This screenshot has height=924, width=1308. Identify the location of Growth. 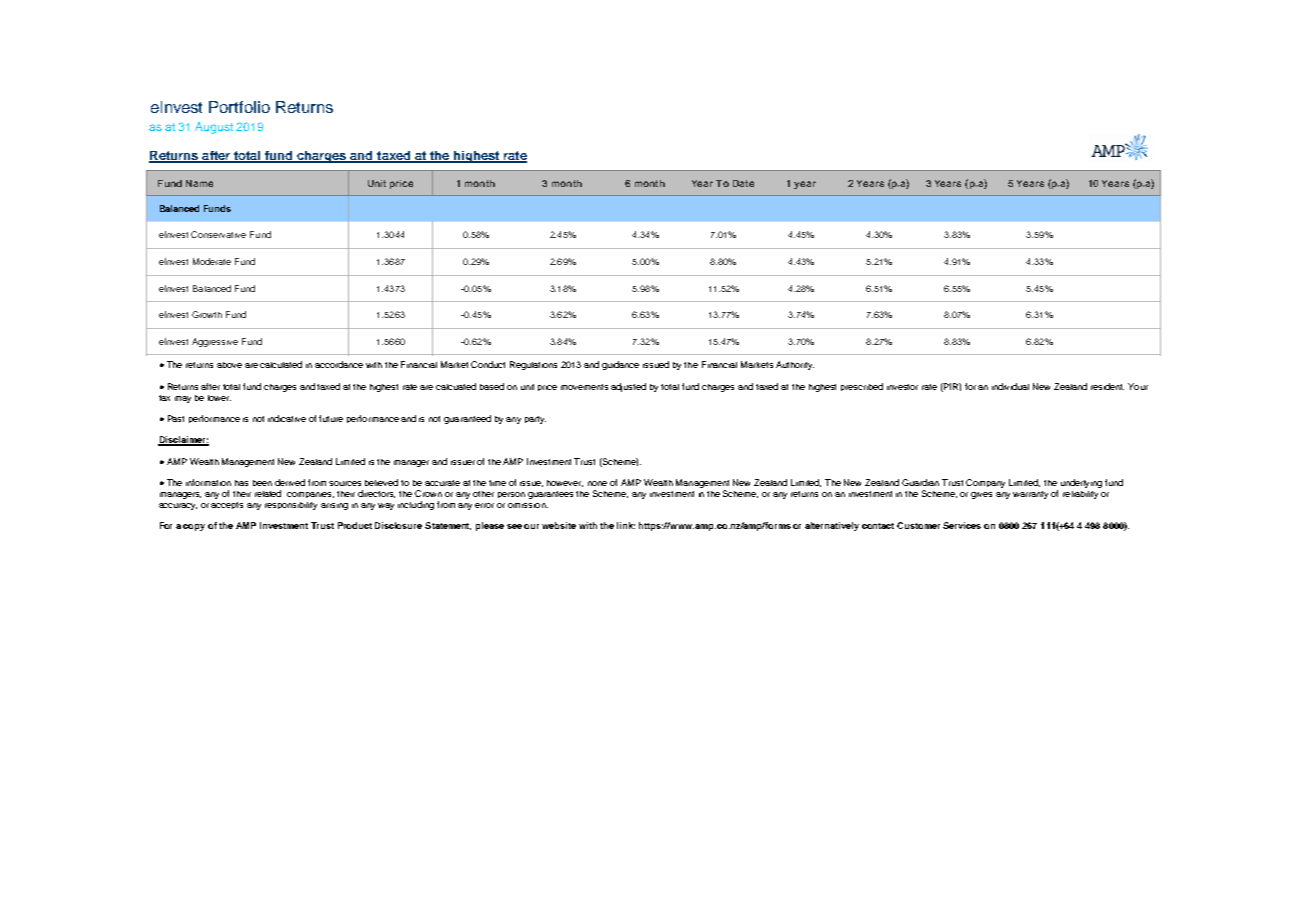
(207, 314).
